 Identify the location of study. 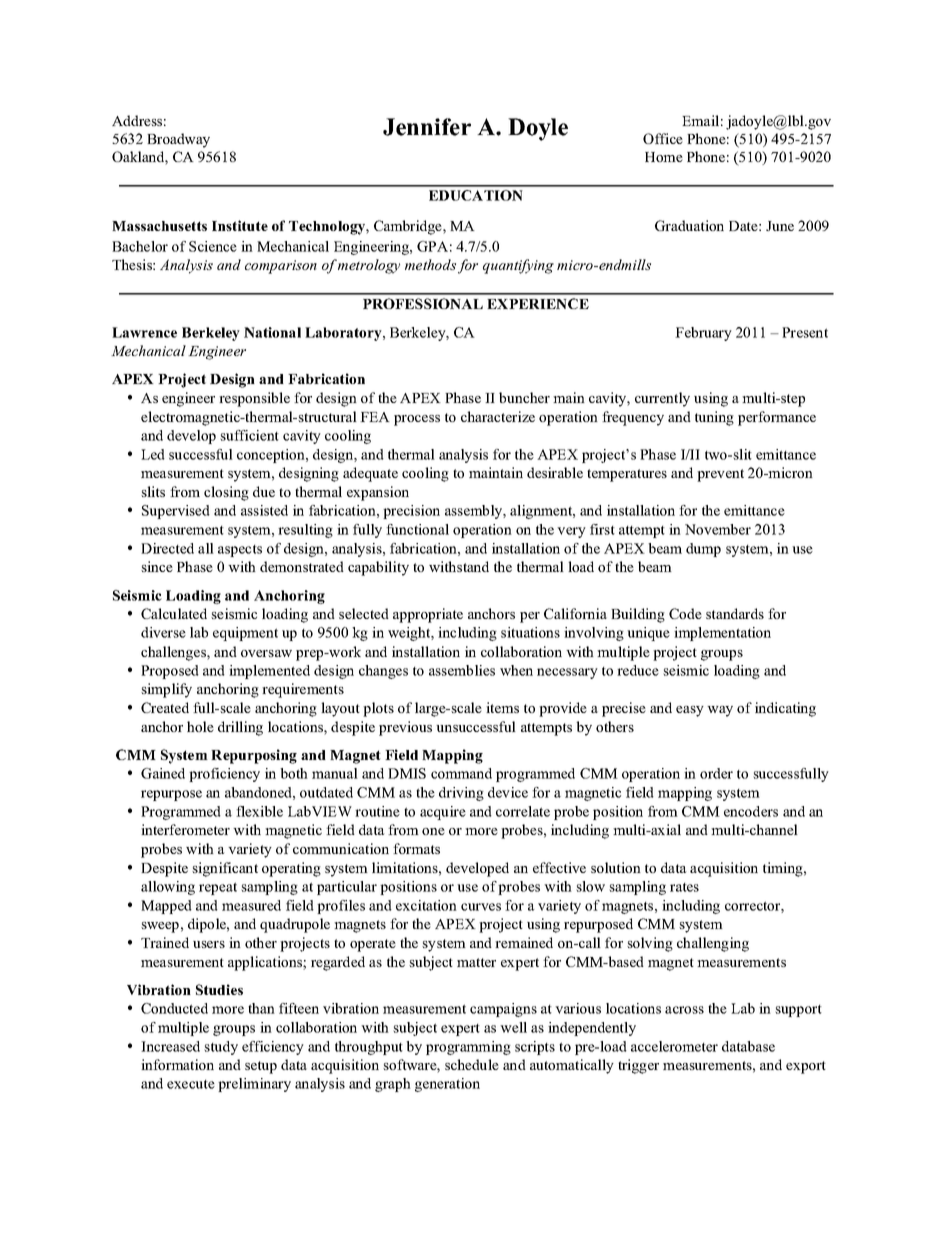
(221, 1048).
